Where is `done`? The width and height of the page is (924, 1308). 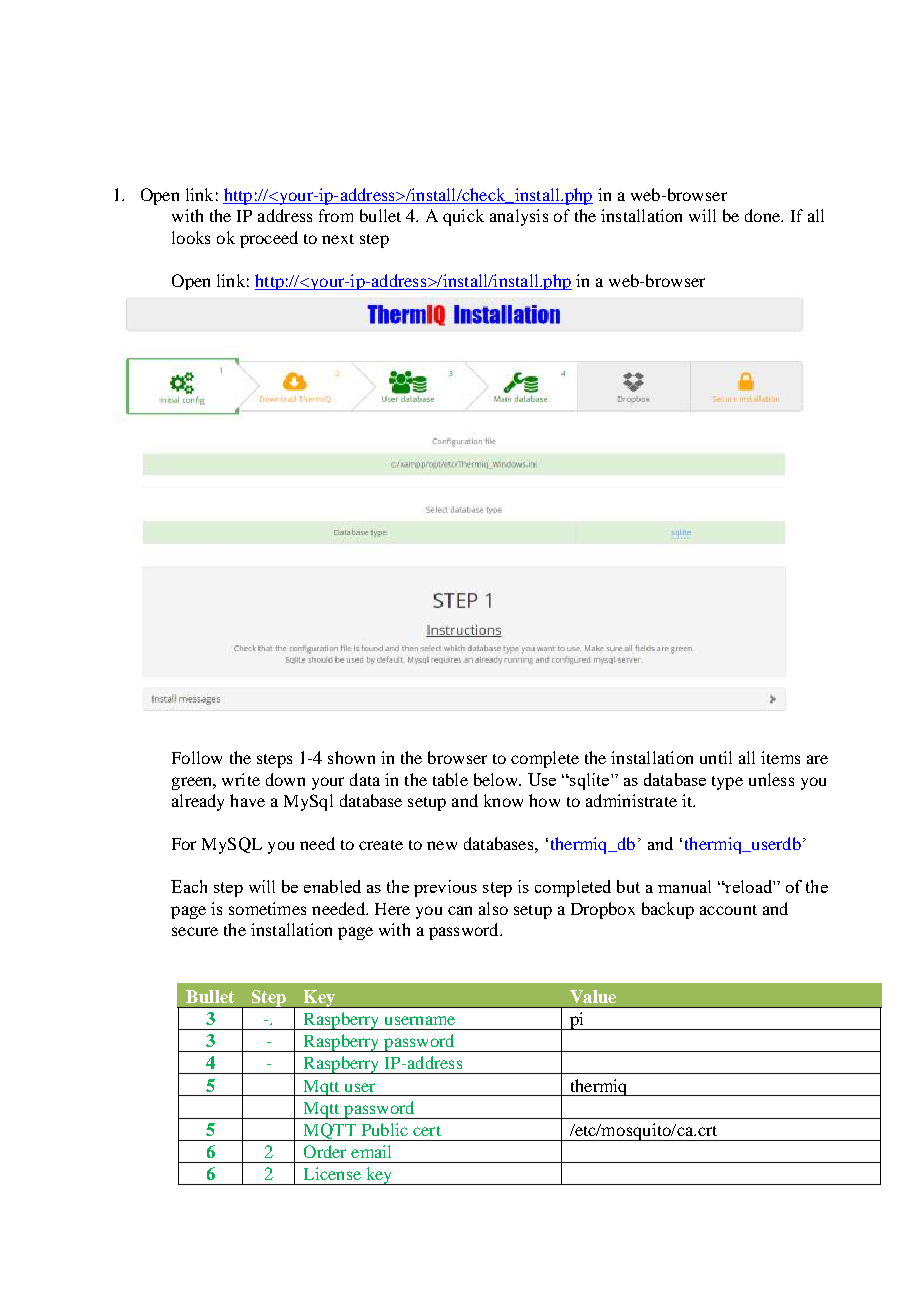
done is located at coordinates (763, 215).
